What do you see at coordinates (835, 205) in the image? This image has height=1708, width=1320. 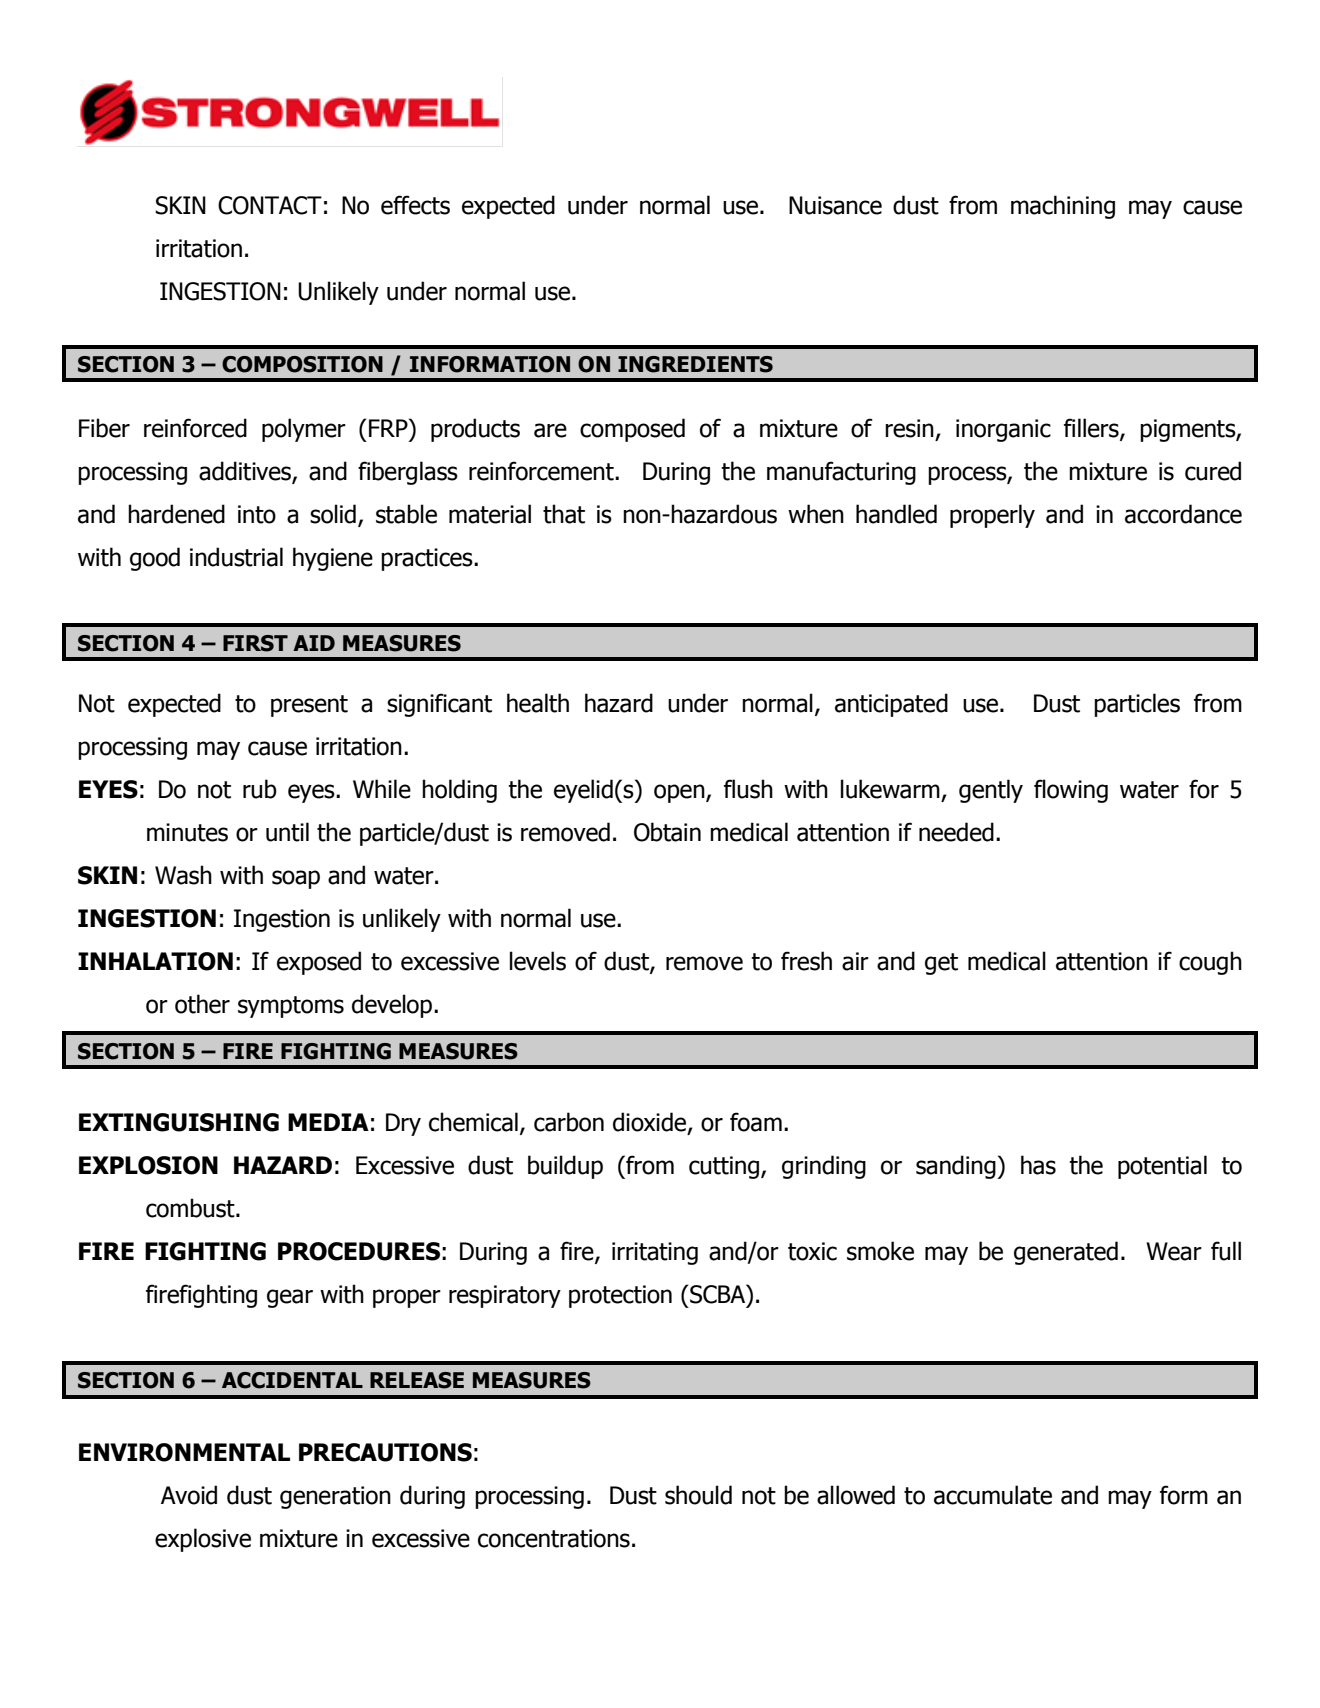 I see `Nuisance` at bounding box center [835, 205].
